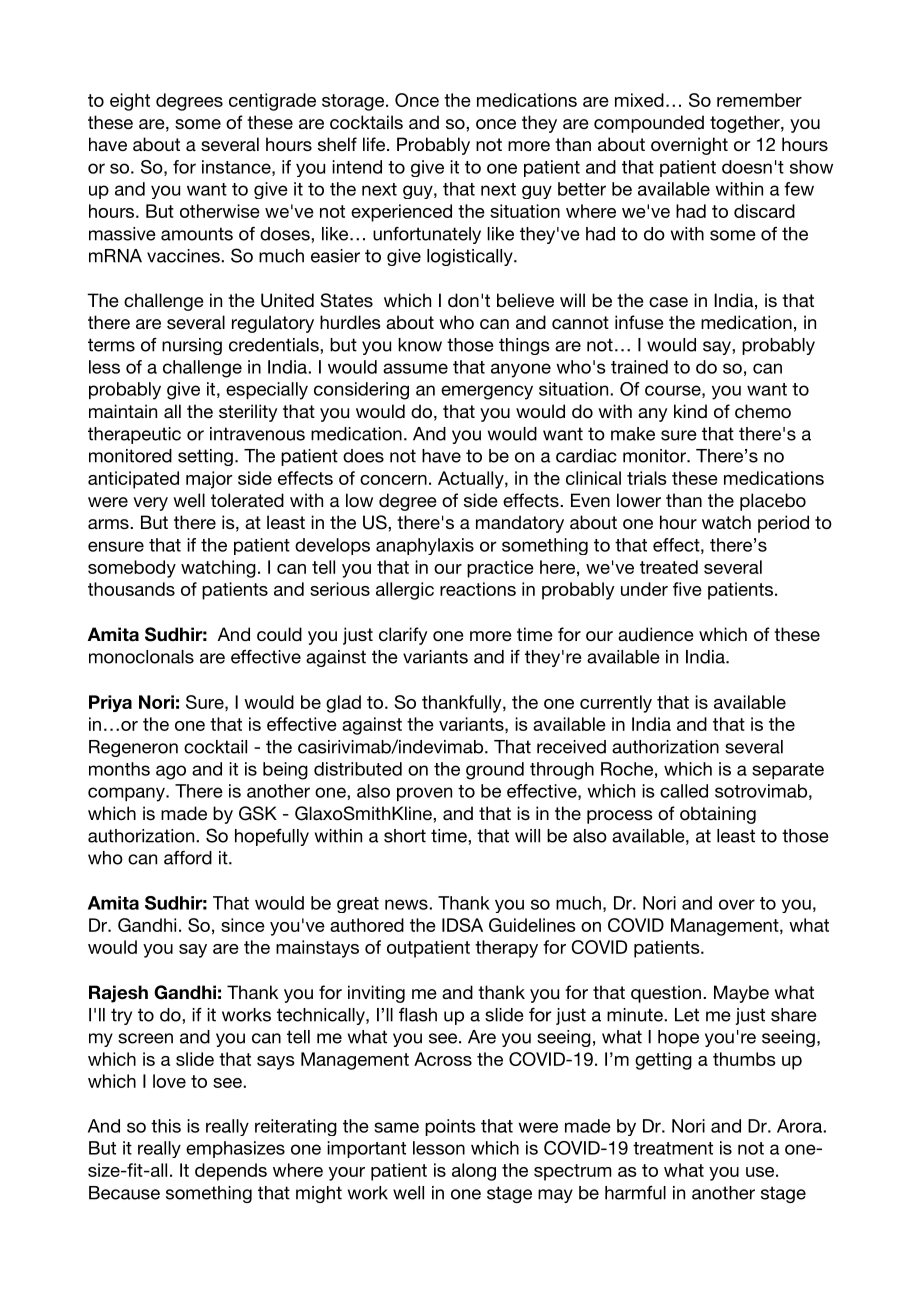  I want to click on obtaining, so click(718, 815).
